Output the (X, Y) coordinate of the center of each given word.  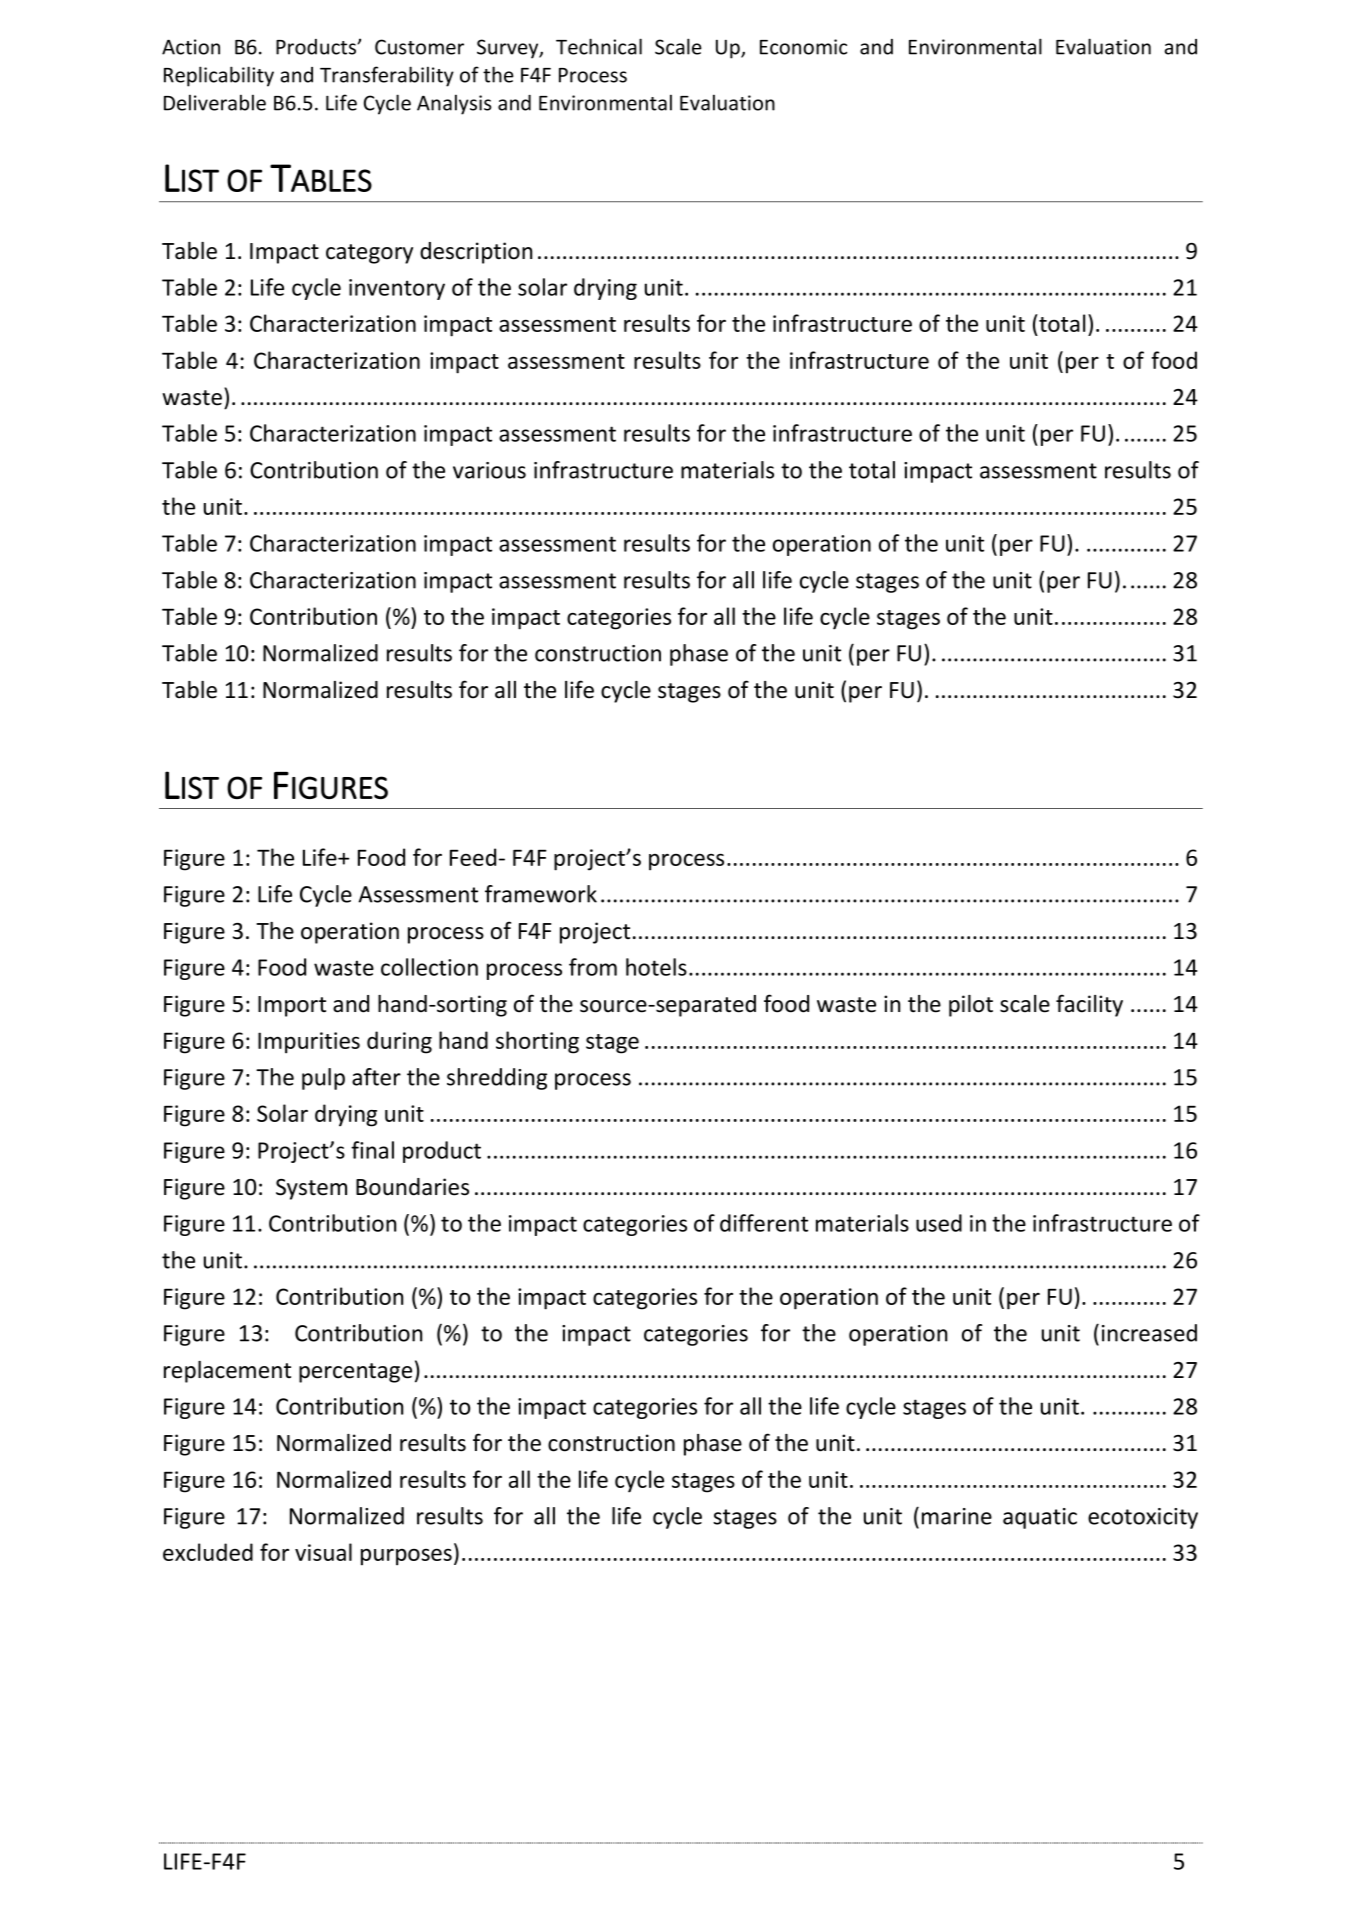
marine (957, 1516)
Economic (803, 47)
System (311, 1189)
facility (1089, 1005)
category (369, 254)
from (593, 967)
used (939, 1223)
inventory (397, 289)
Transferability (387, 76)
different (764, 1223)
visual (323, 1552)
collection (429, 967)
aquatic (1040, 1518)
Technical (599, 46)
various (489, 470)
